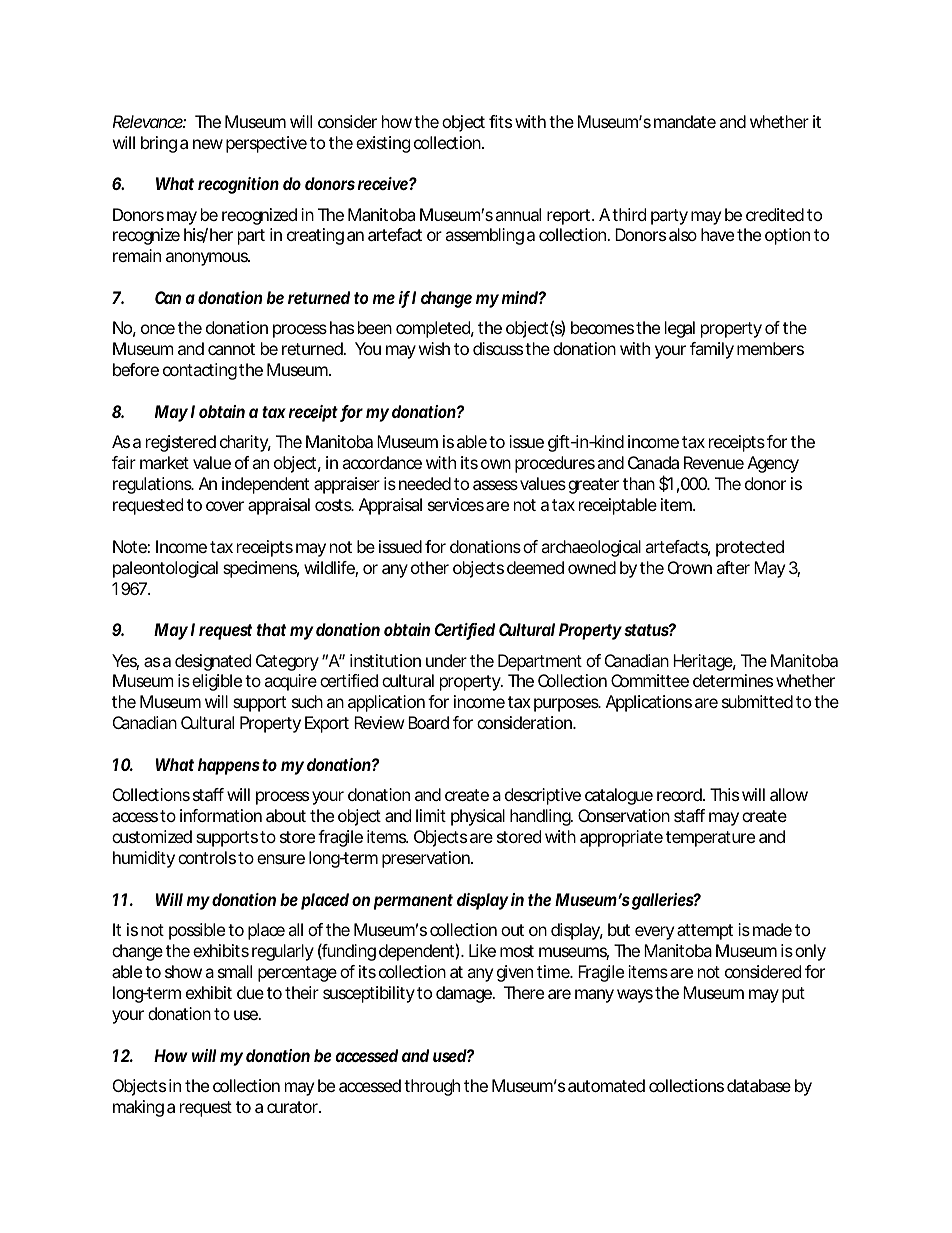 This page has width=952, height=1233. What do you see at coordinates (138, 1108) in the page?
I see `making` at bounding box center [138, 1108].
